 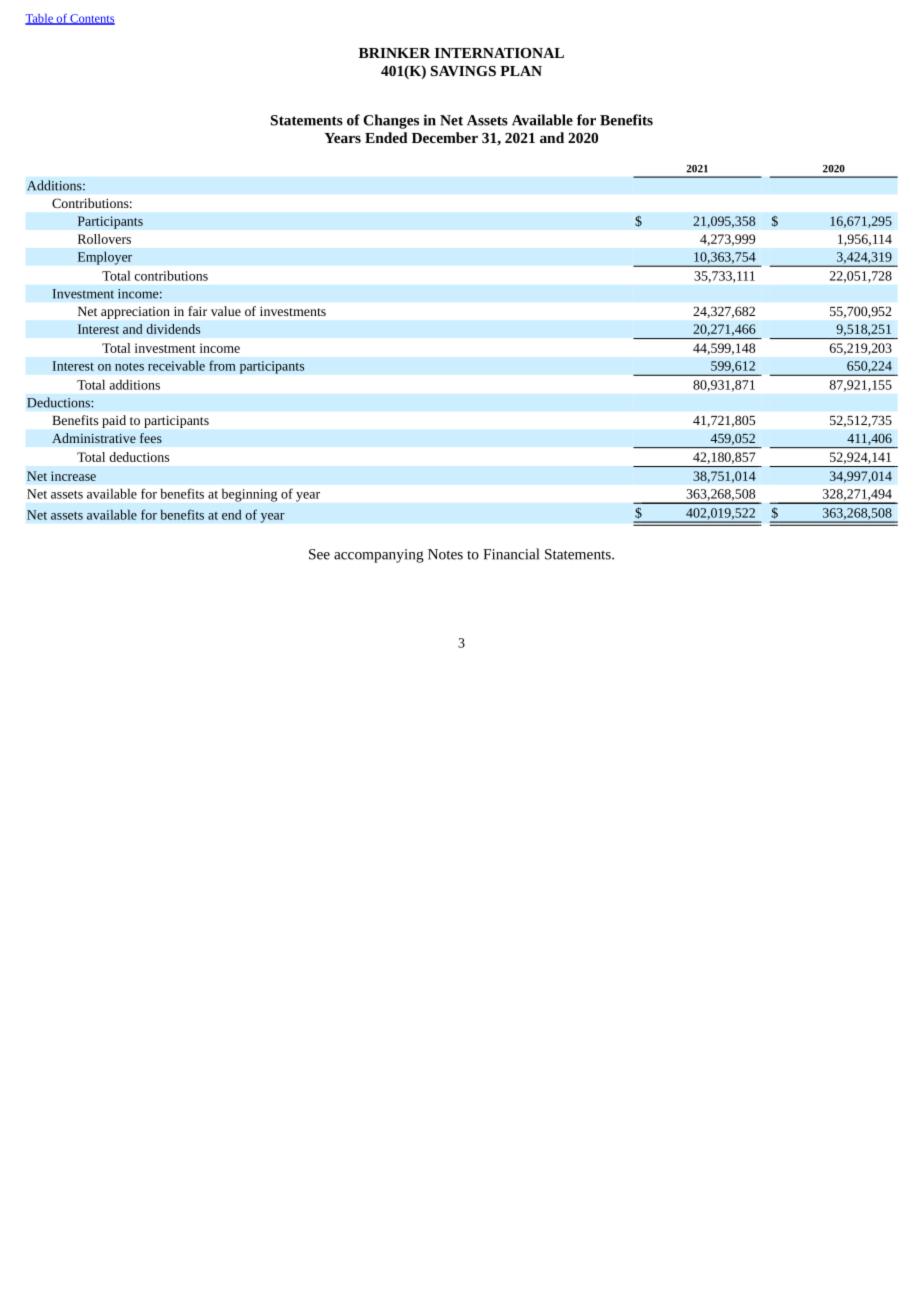 I want to click on See, so click(x=319, y=554).
